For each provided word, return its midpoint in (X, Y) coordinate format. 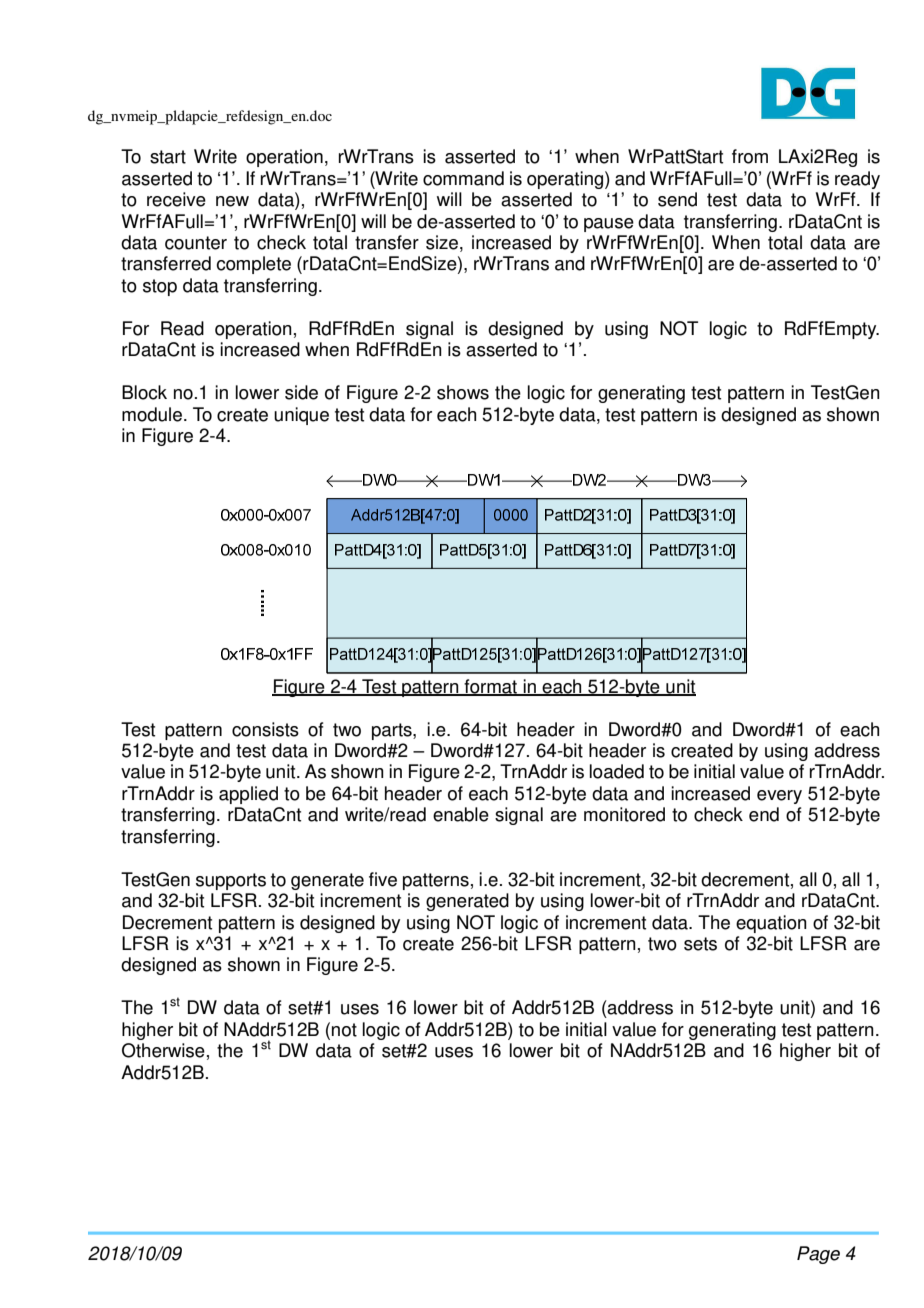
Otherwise (163, 1050)
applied (248, 795)
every (779, 797)
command (463, 178)
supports (231, 881)
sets (700, 944)
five (383, 879)
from (750, 156)
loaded (617, 771)
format (490, 687)
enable (461, 814)
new (232, 201)
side (301, 392)
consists (265, 729)
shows (463, 392)
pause (609, 225)
